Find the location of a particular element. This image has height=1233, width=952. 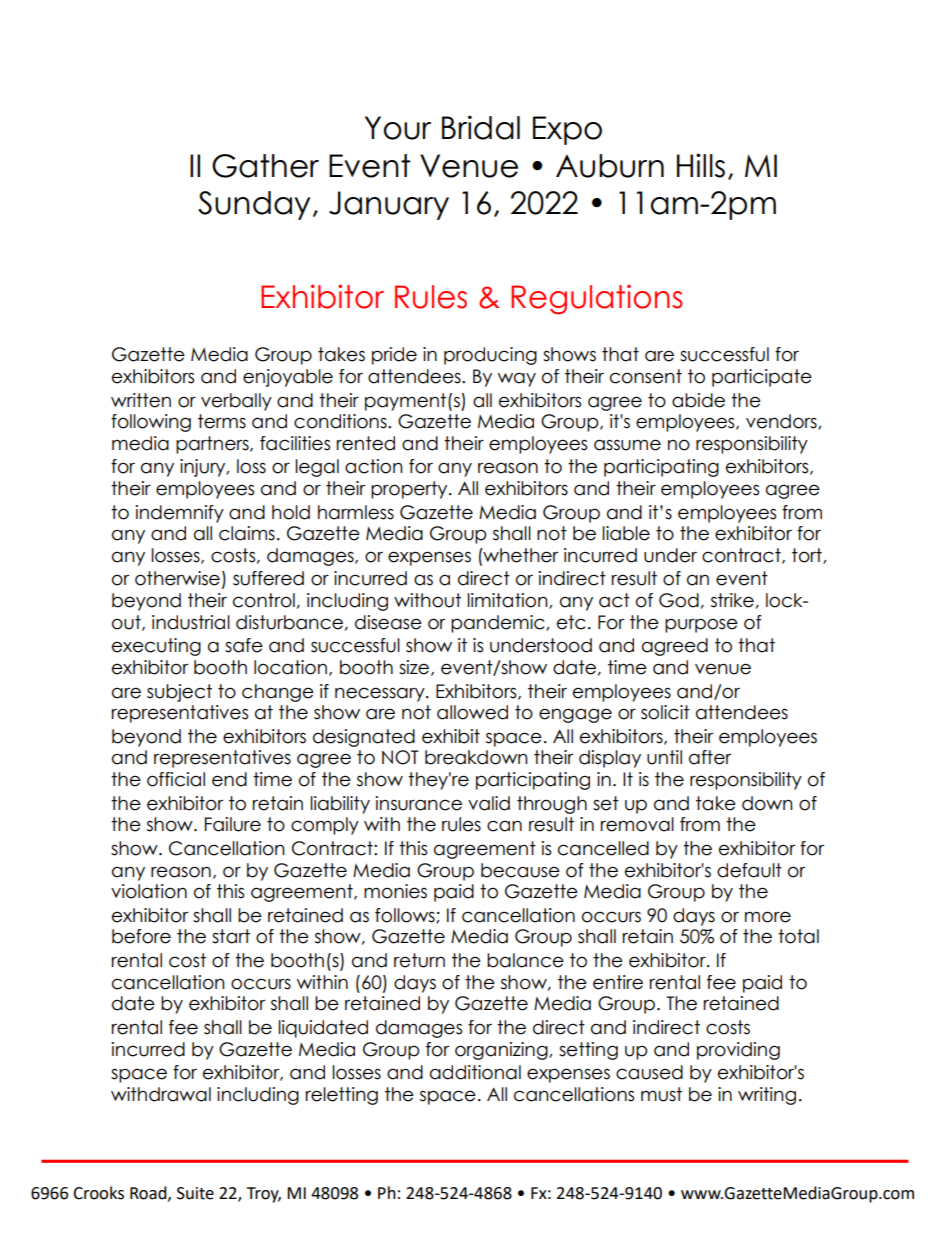

Suite is located at coordinates (195, 1193).
